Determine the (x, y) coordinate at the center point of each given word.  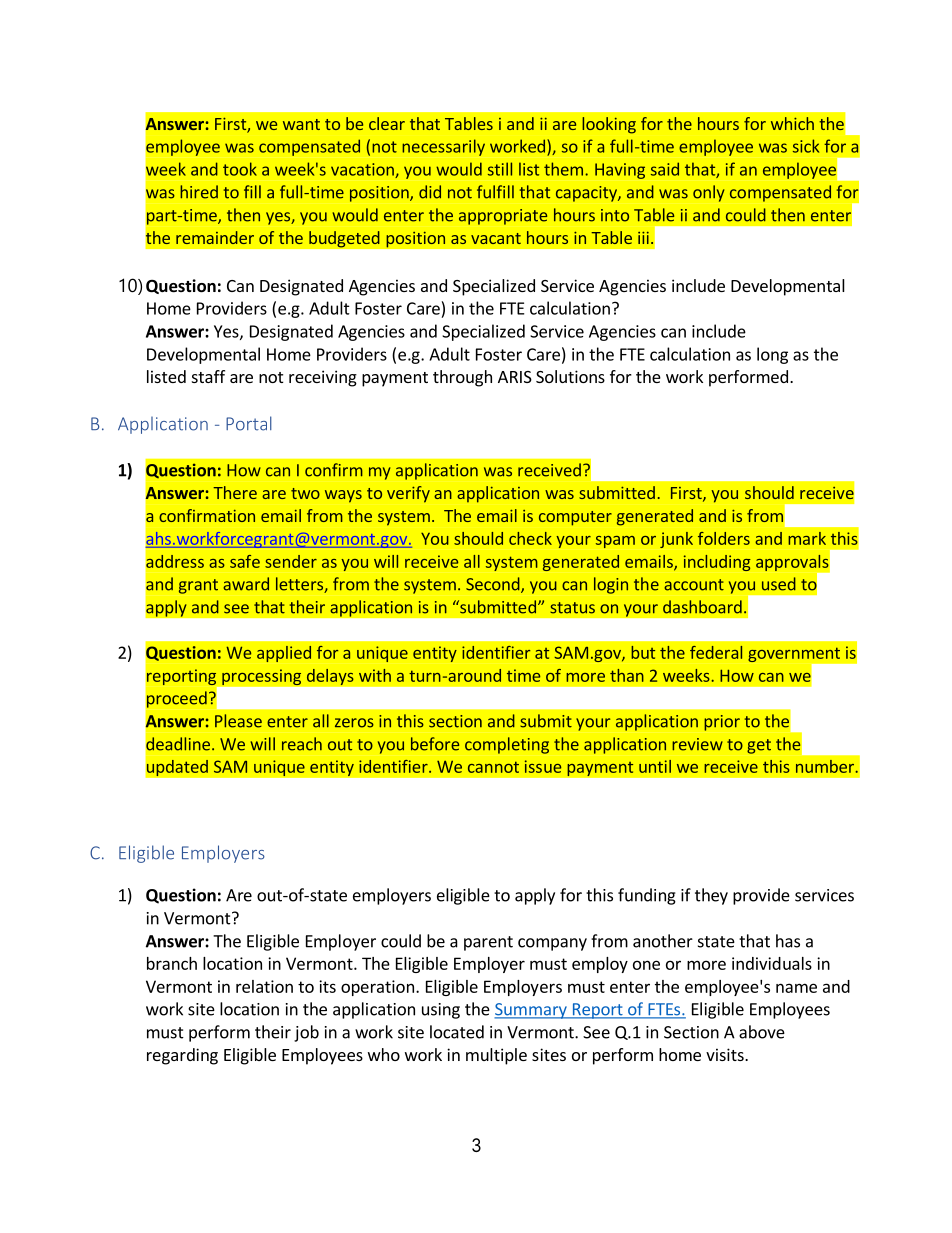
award (246, 584)
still (500, 169)
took (240, 169)
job (306, 1033)
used (779, 584)
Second (494, 585)
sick (806, 146)
